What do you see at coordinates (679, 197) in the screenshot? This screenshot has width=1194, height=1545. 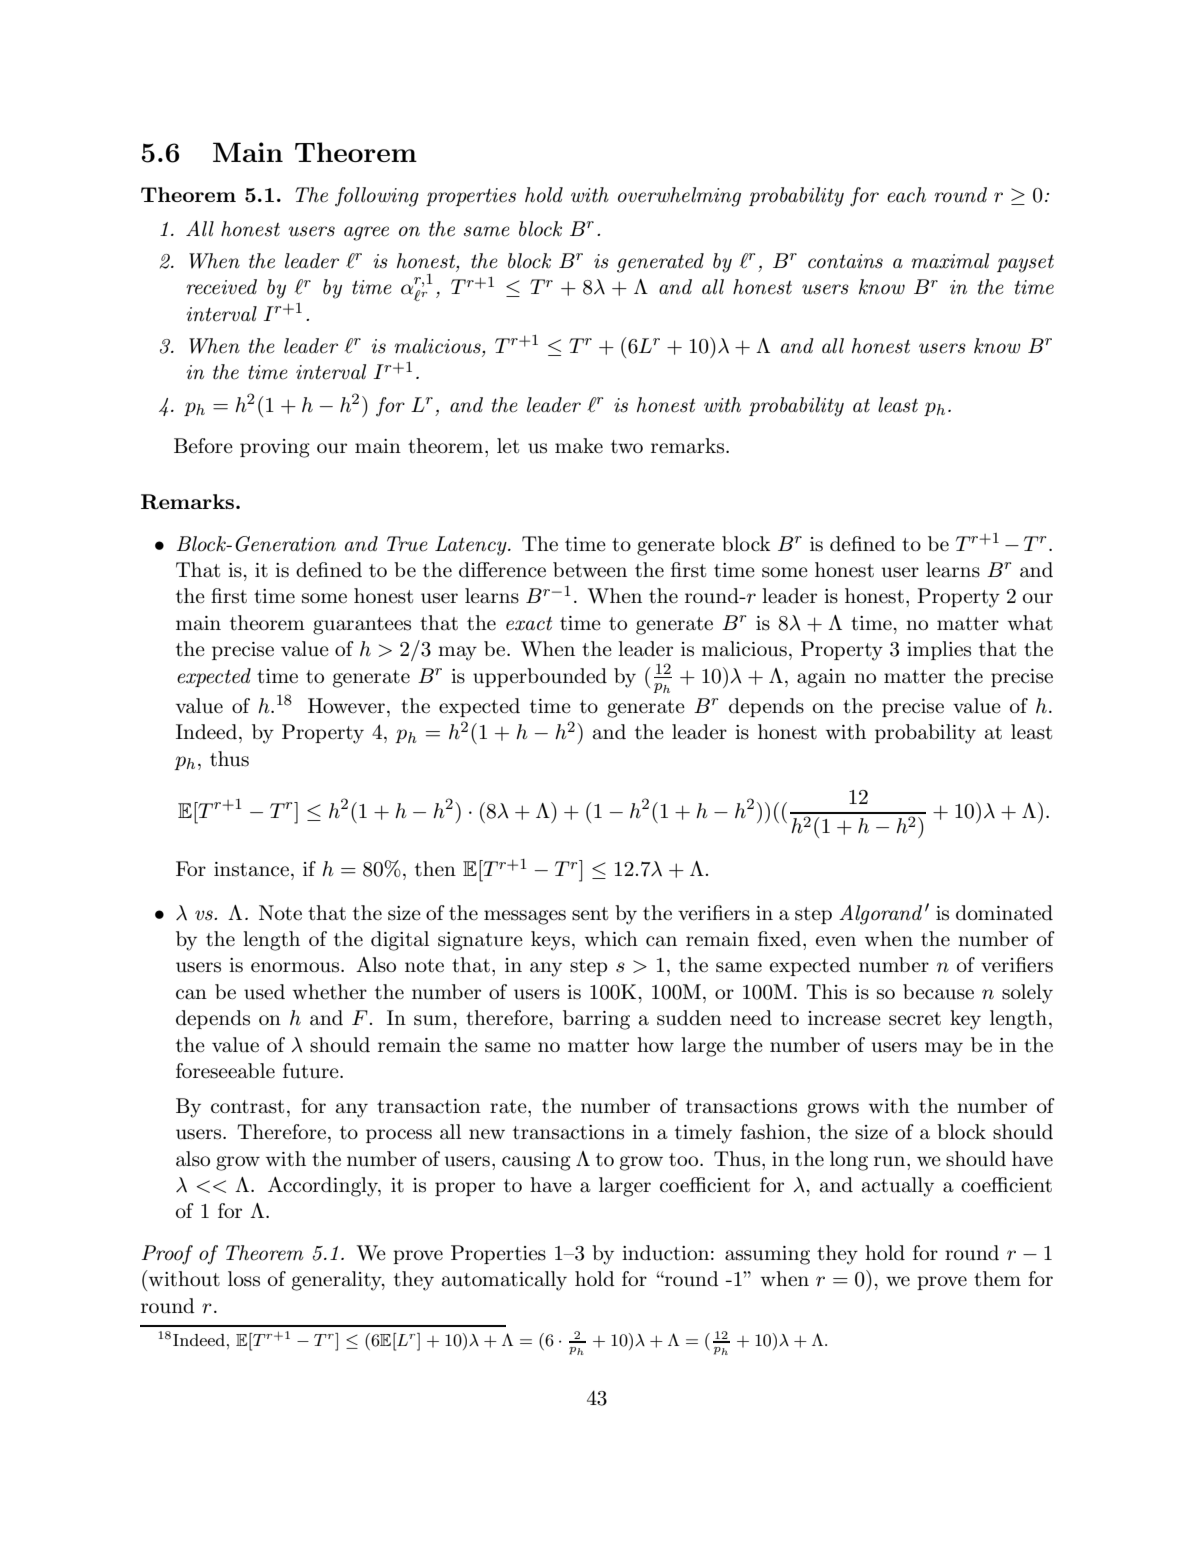 I see `overwhelming` at bounding box center [679, 197].
